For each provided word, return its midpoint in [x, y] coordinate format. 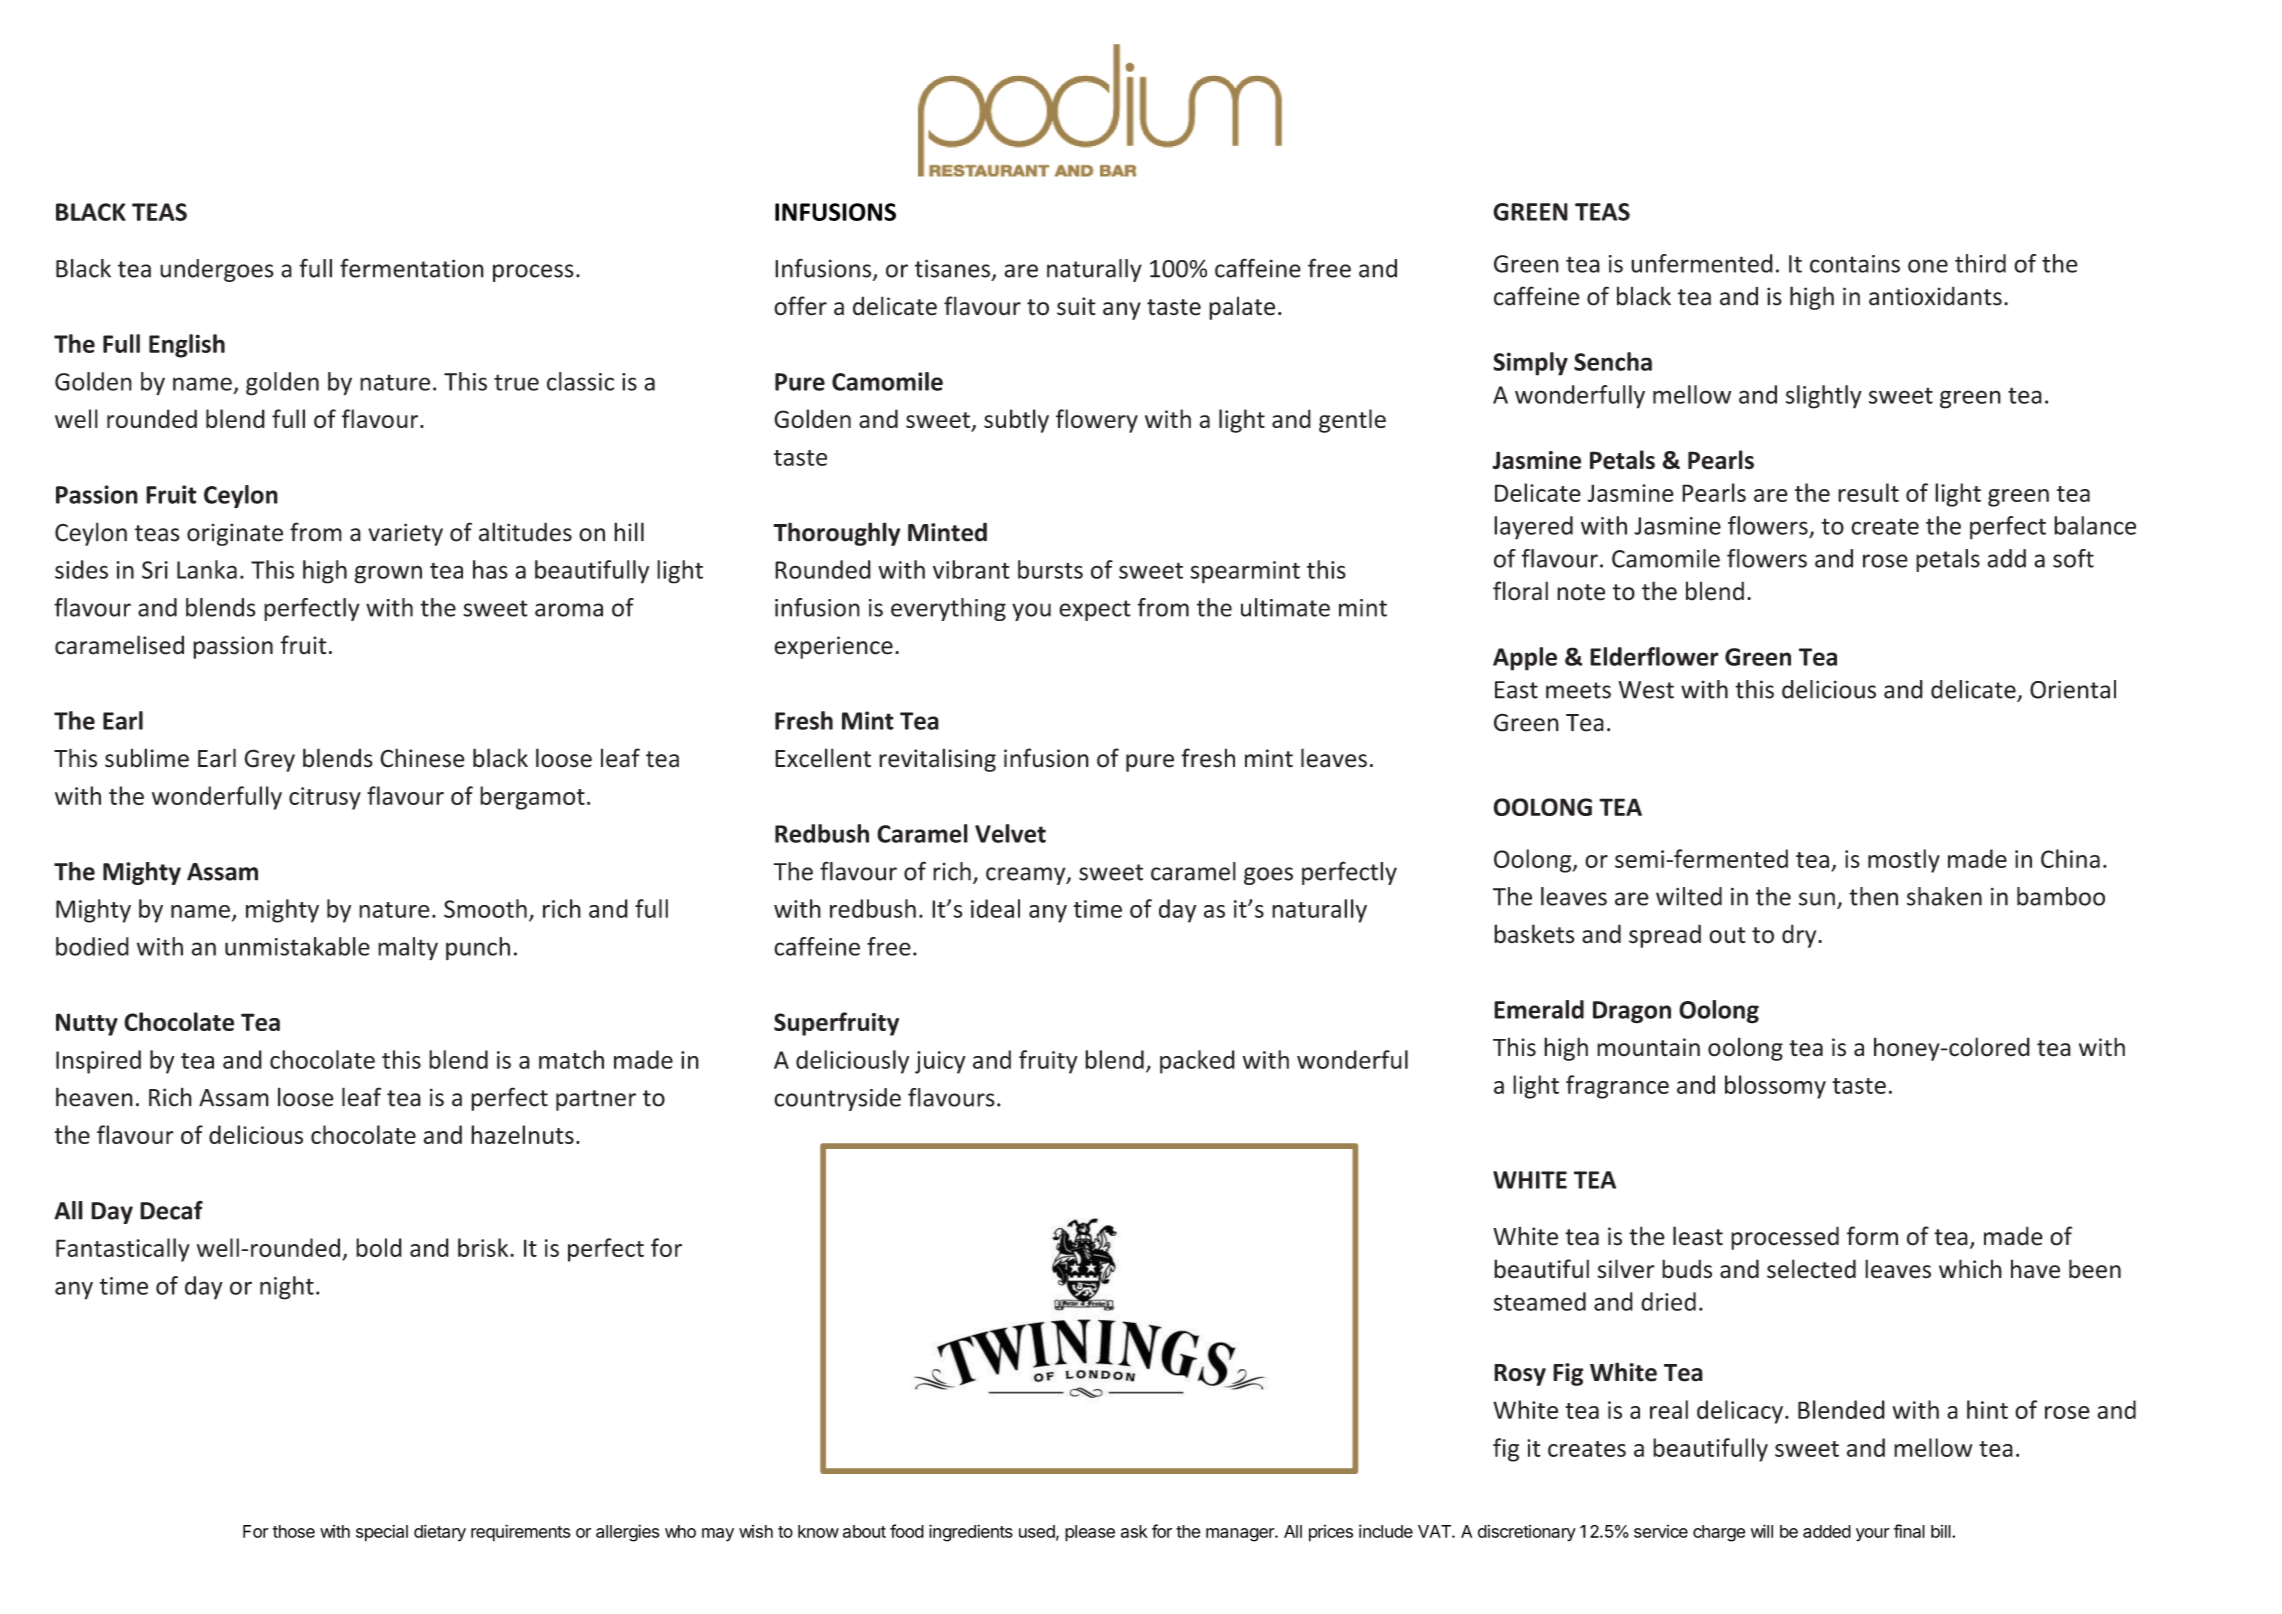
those [294, 1531]
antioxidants [1935, 296]
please [1090, 1533]
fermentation [412, 268]
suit [1076, 306]
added [1827, 1531]
